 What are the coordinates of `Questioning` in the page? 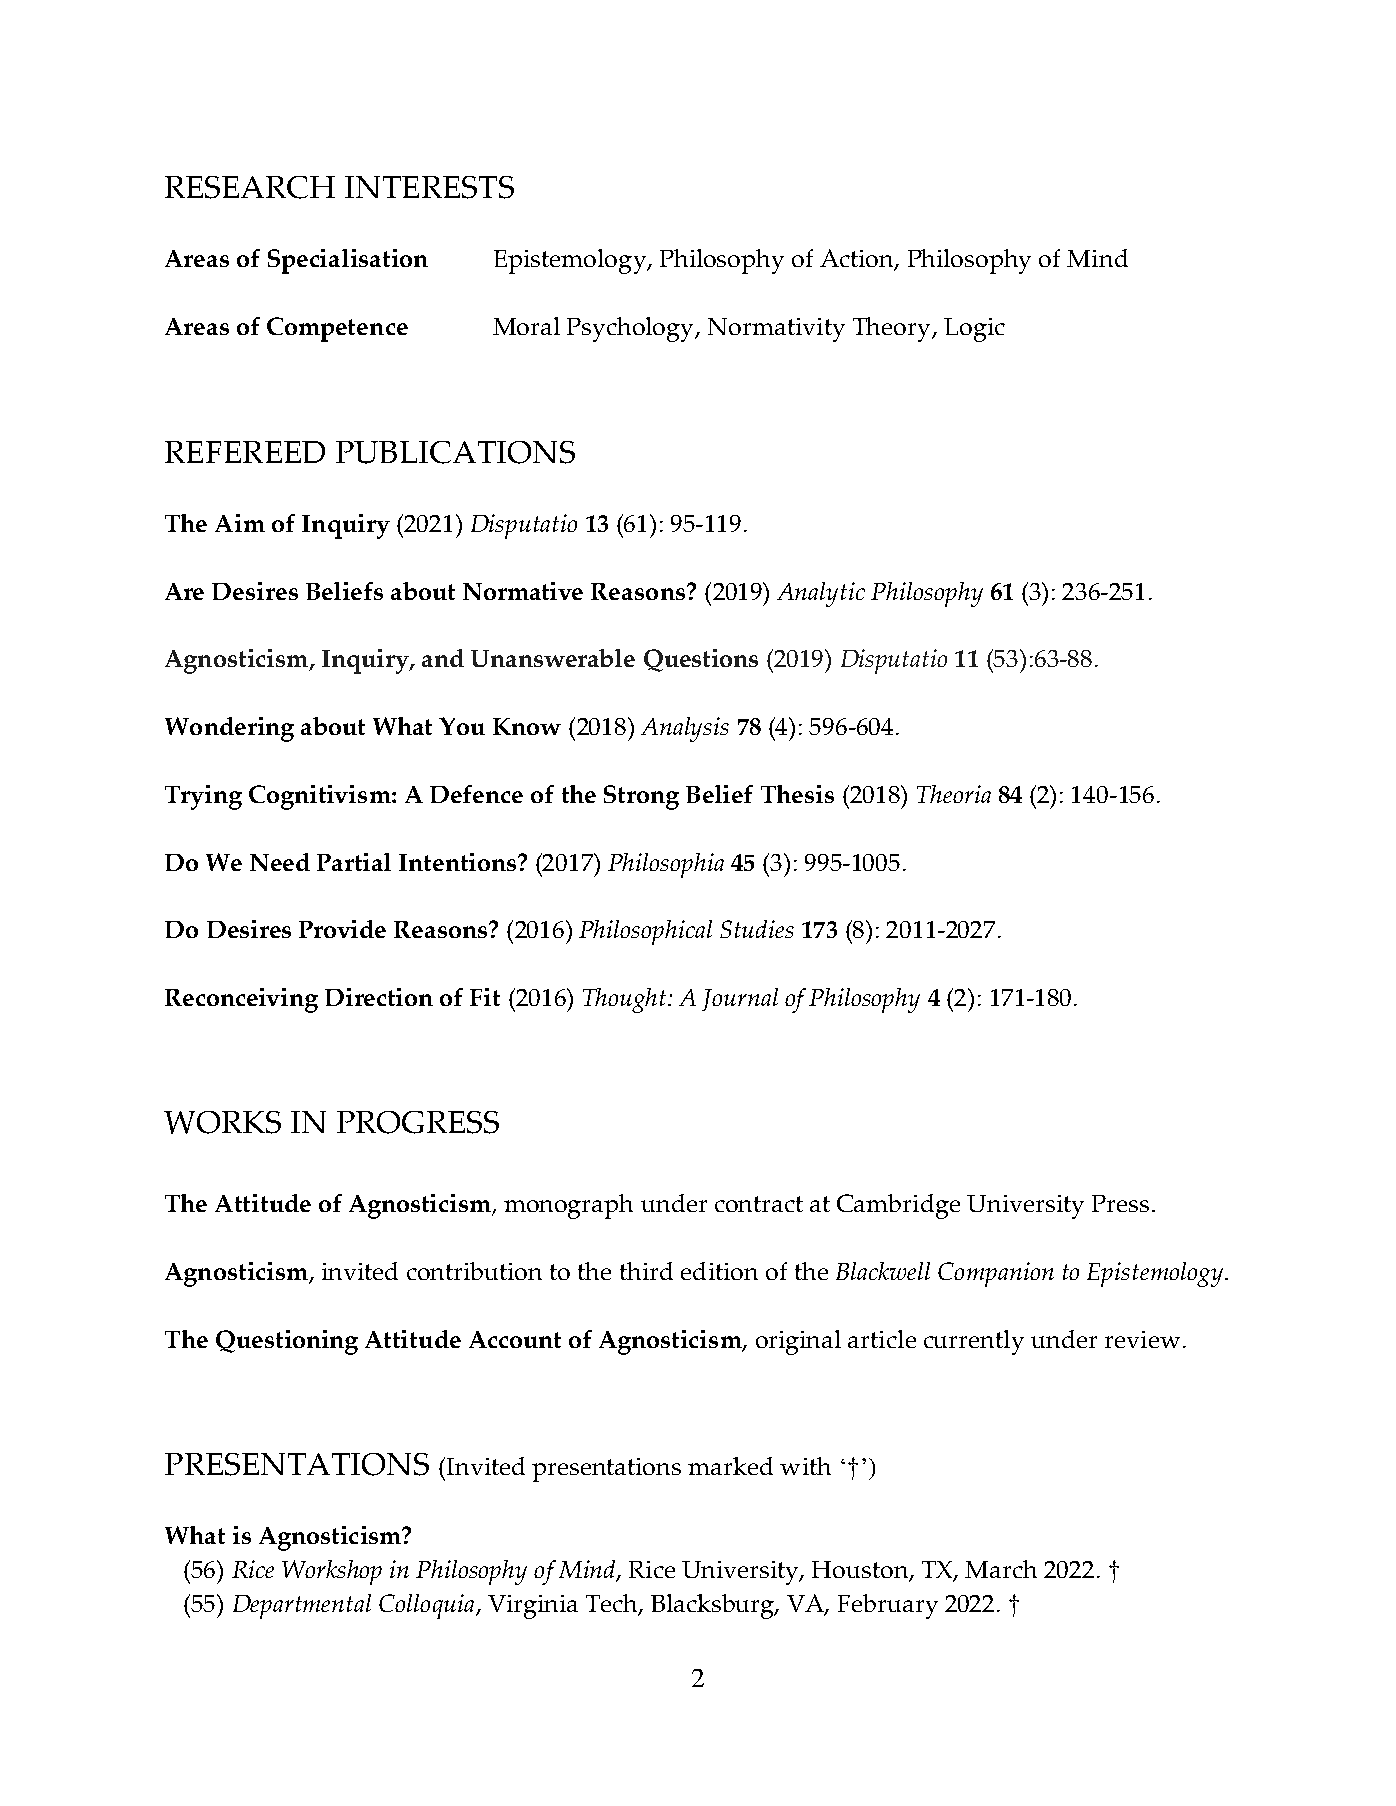 It's located at (287, 1342).
